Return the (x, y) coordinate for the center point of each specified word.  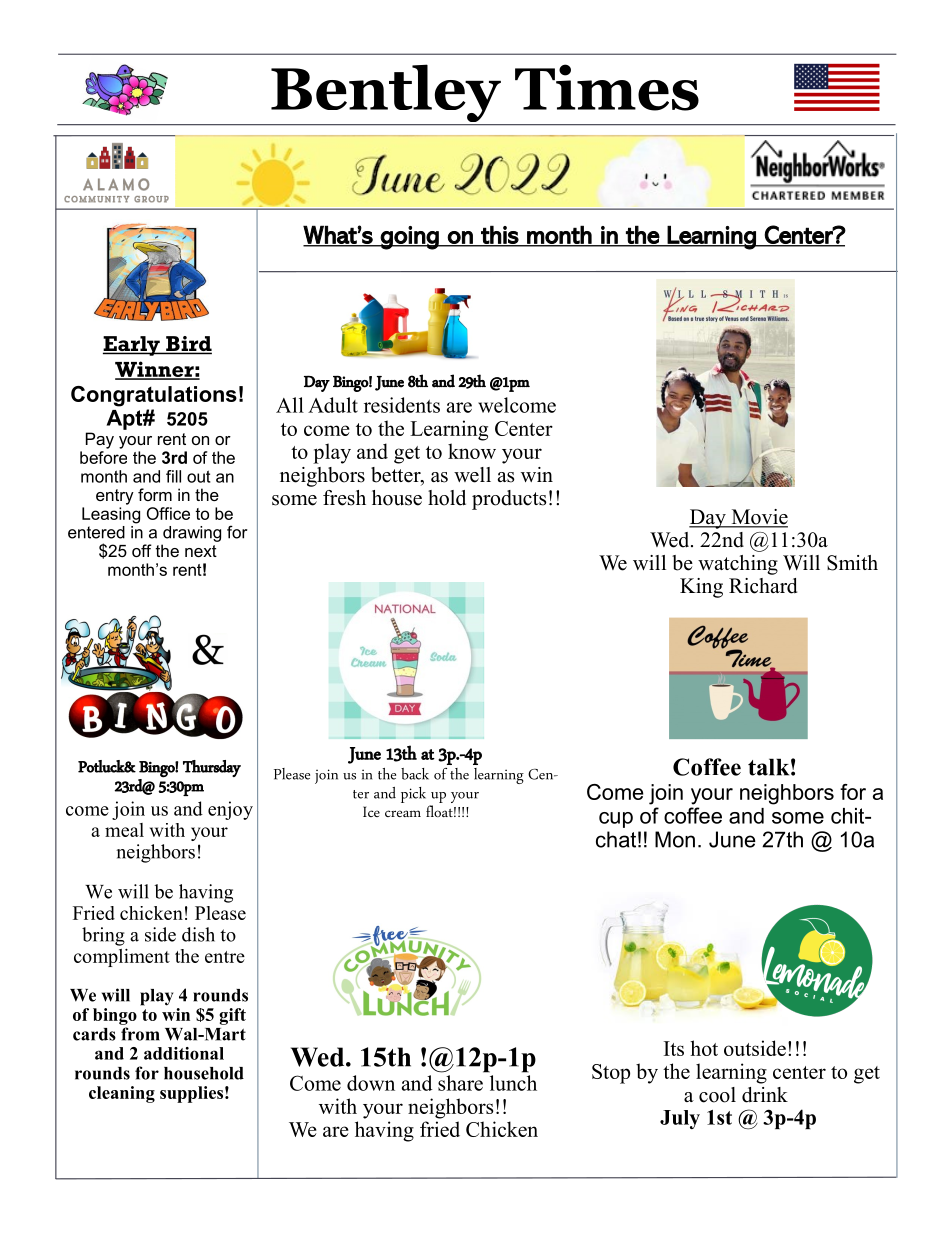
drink (765, 1095)
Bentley (386, 94)
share (460, 1083)
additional (184, 1053)
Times (607, 87)
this (499, 235)
